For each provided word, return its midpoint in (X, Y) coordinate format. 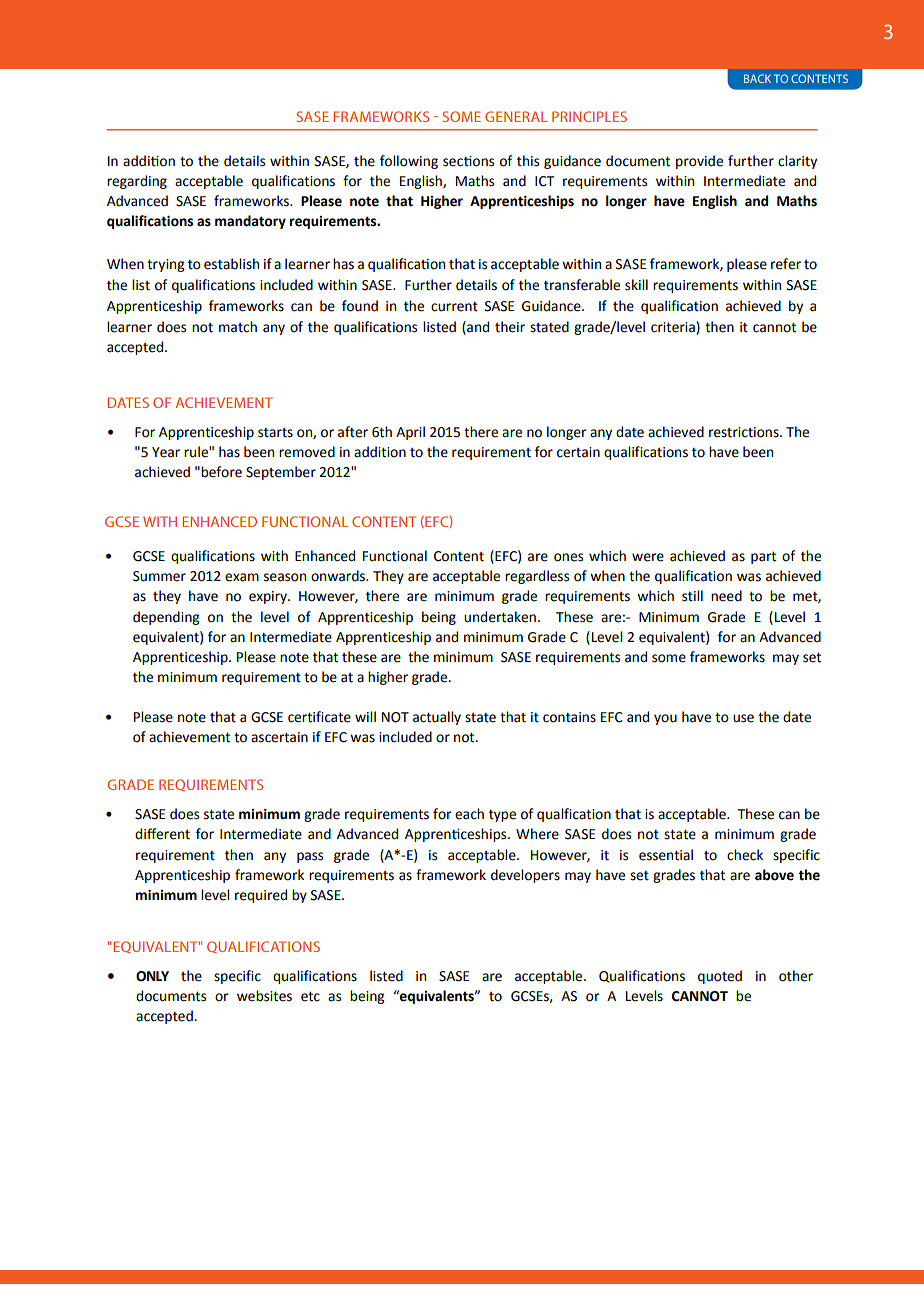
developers (525, 876)
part (763, 558)
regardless (537, 577)
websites (264, 996)
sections (468, 161)
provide (699, 162)
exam (242, 577)
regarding (137, 182)
